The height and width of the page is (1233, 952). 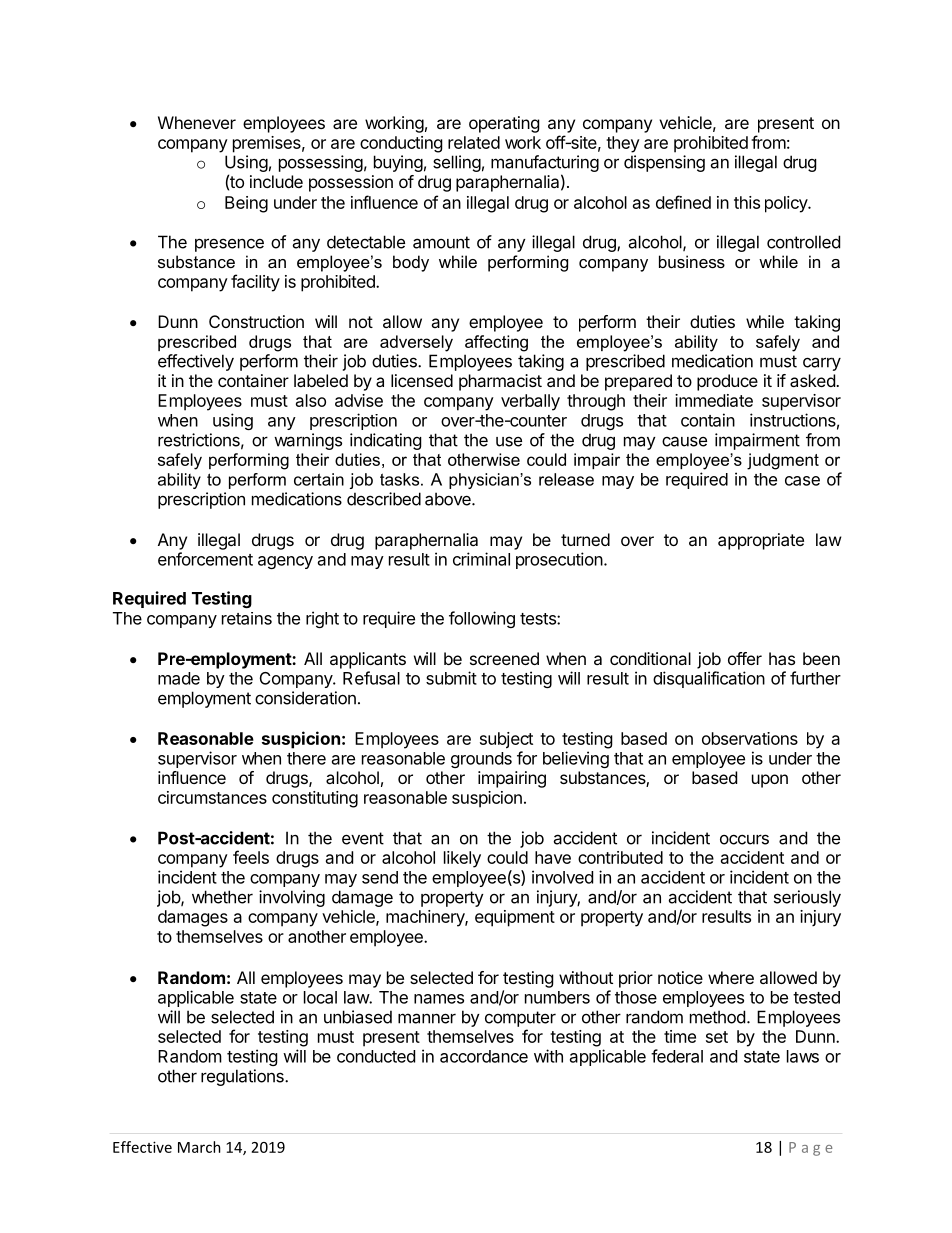 What do you see at coordinates (276, 181) in the page?
I see `include` at bounding box center [276, 181].
